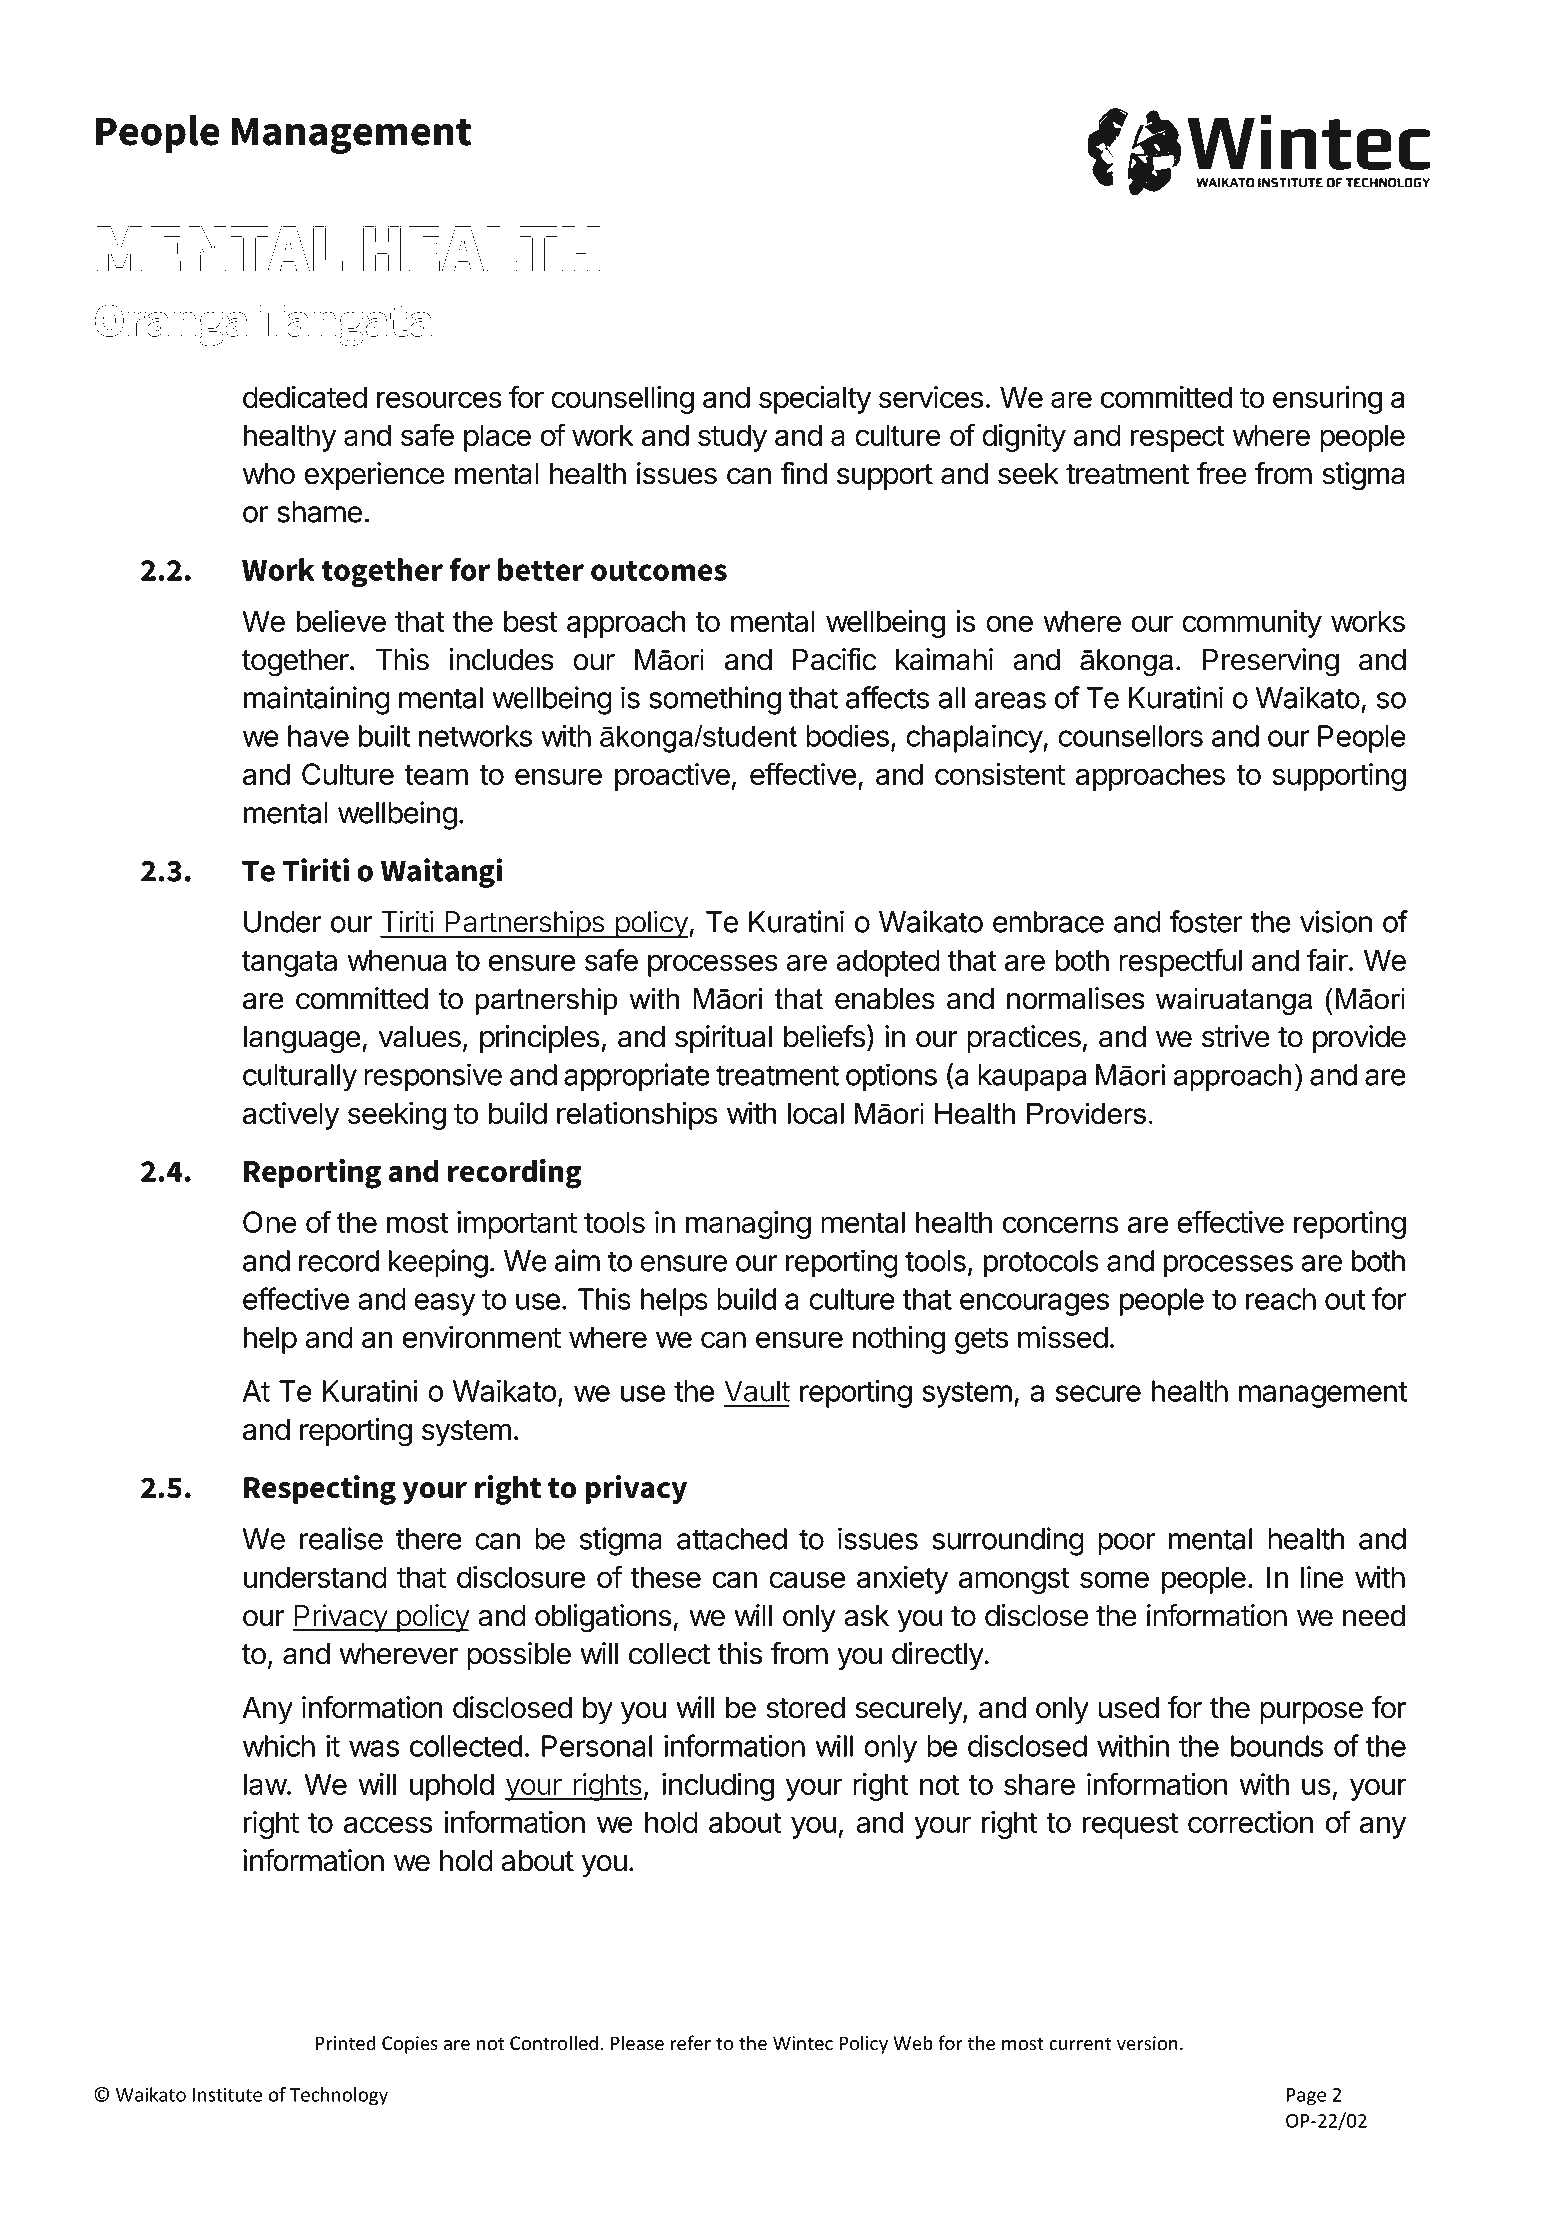 The image size is (1564, 2213). What do you see at coordinates (436, 775) in the document?
I see `team` at bounding box center [436, 775].
